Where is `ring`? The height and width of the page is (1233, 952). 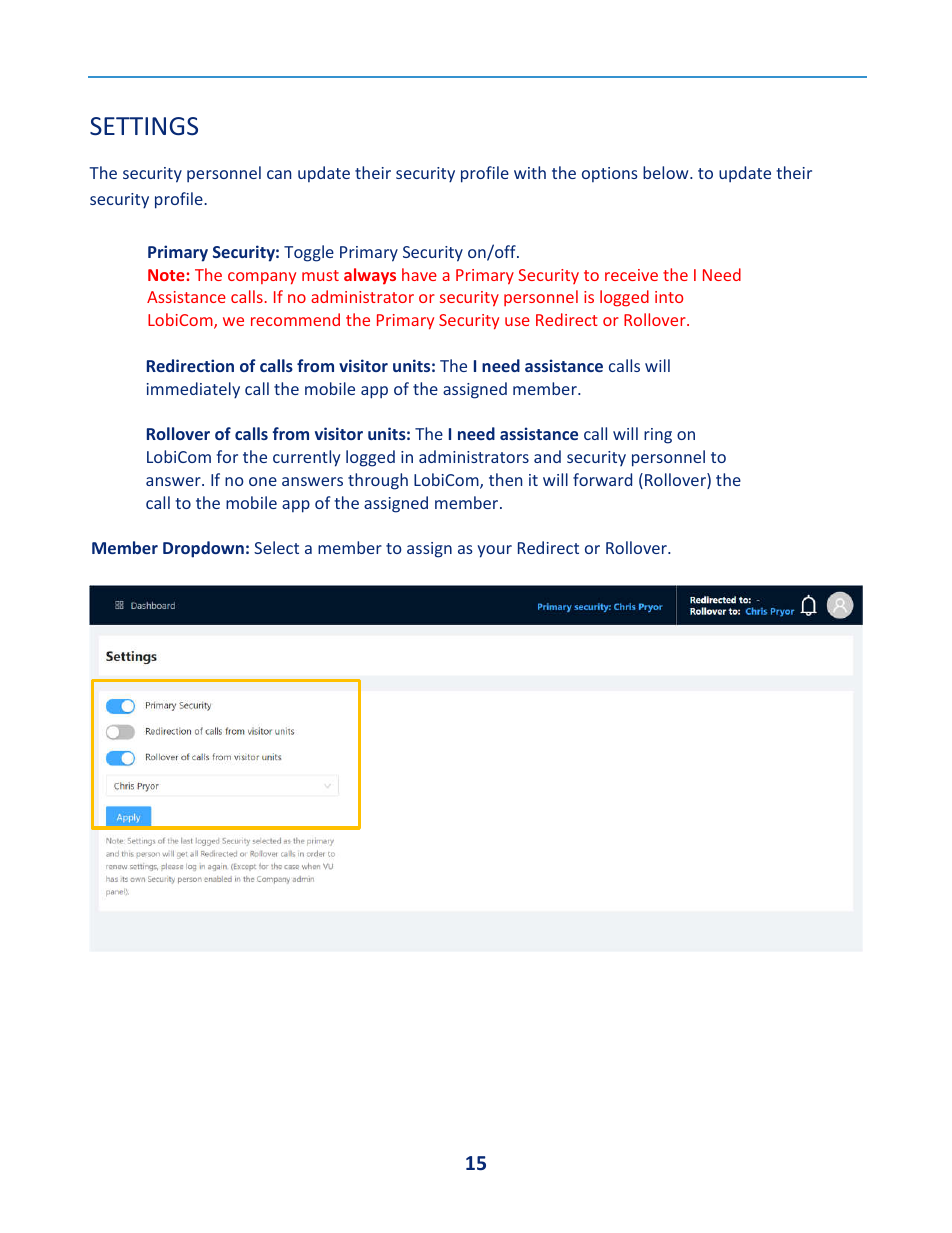 ring is located at coordinates (658, 436).
